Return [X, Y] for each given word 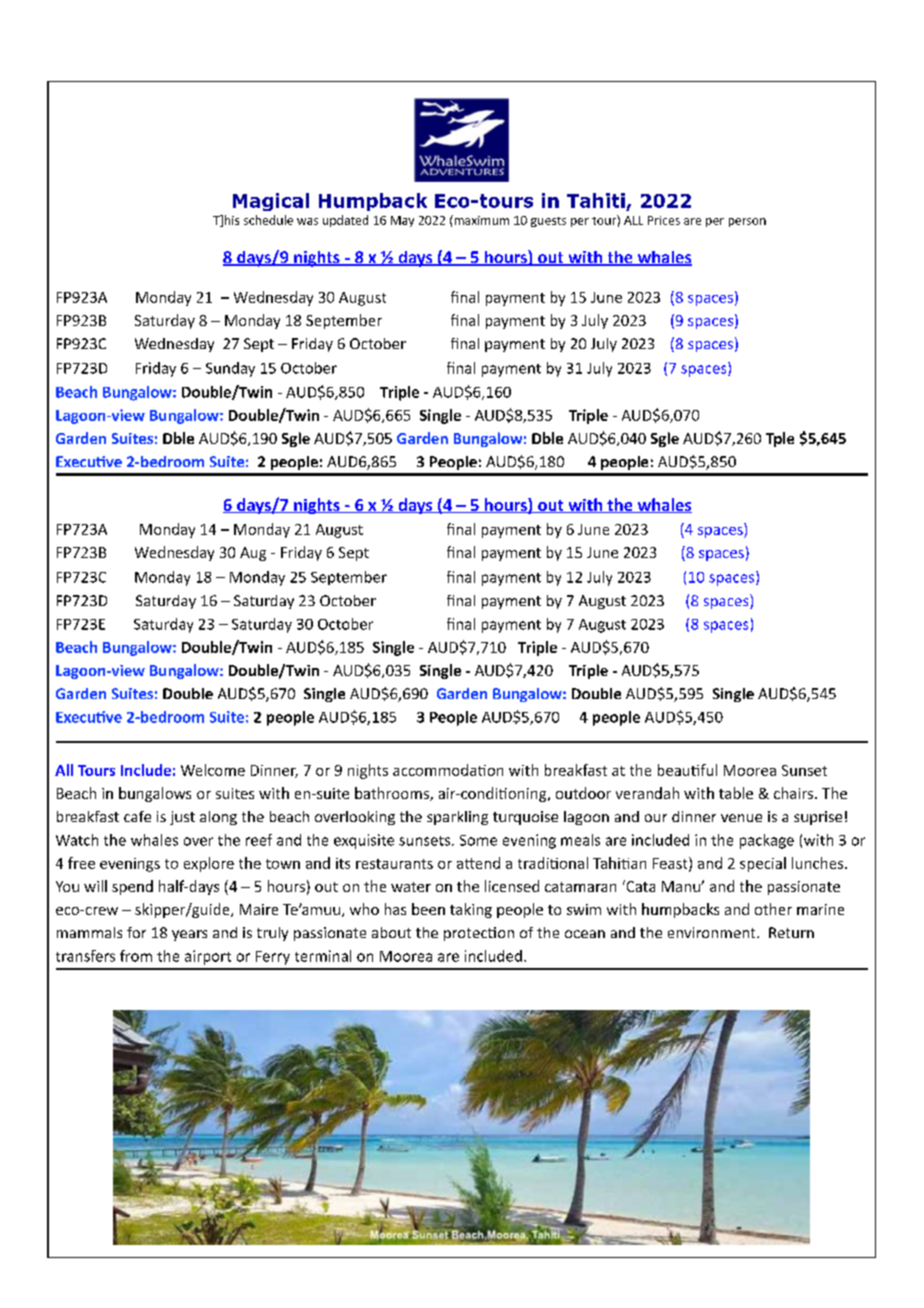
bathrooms [393, 794]
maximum [480, 220]
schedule [268, 220]
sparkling [457, 818]
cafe [137, 816]
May [402, 221]
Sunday [230, 369]
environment [713, 932]
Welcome [213, 770]
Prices [664, 220]
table [736, 793]
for [136, 932]
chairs [795, 793]
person [747, 222]
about [391, 932]
